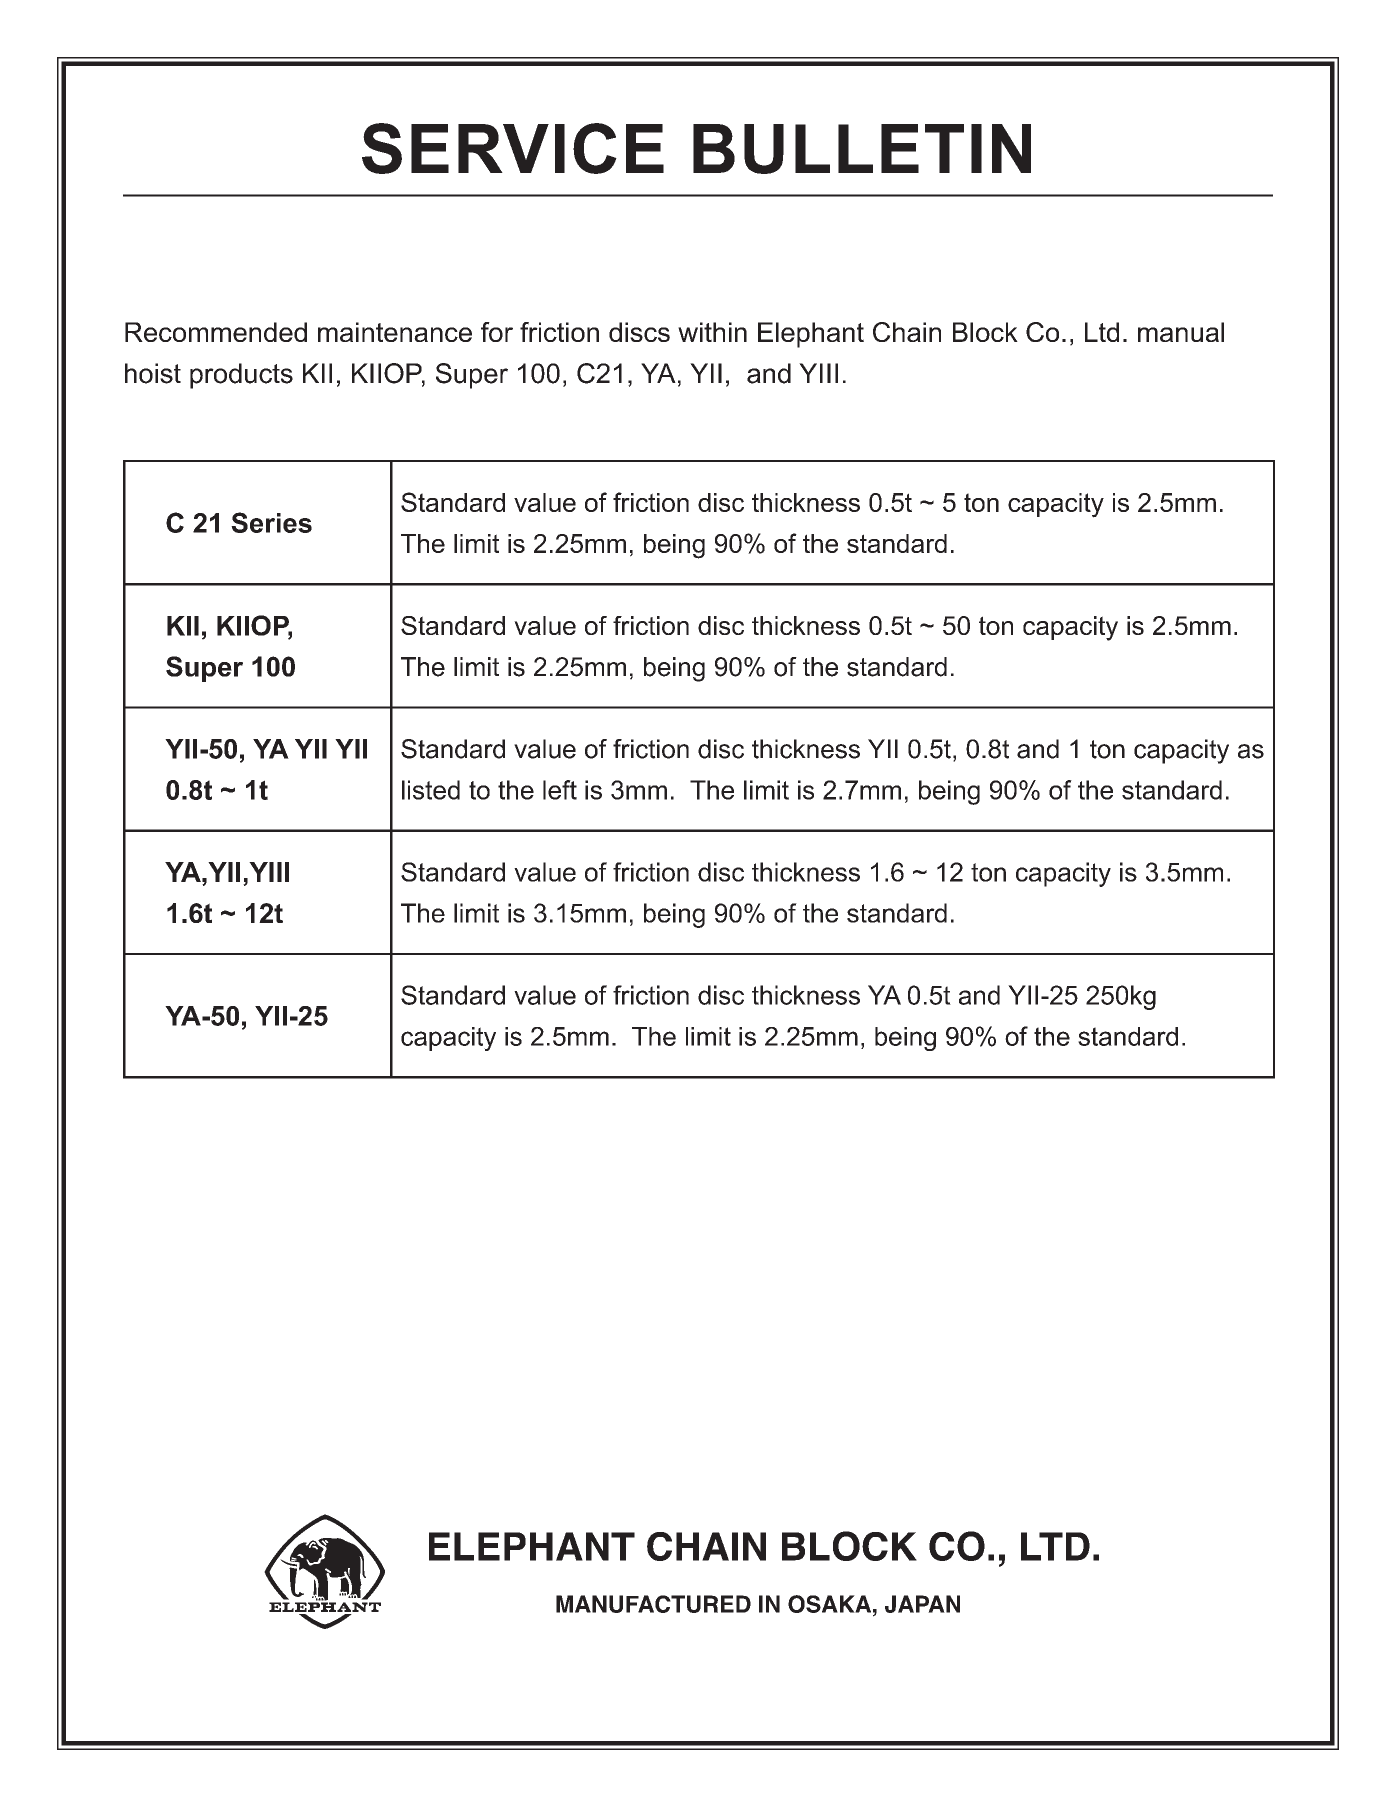 This screenshot has height=1807, width=1396. Describe the element at coordinates (497, 332) in the screenshot. I see `for` at that location.
